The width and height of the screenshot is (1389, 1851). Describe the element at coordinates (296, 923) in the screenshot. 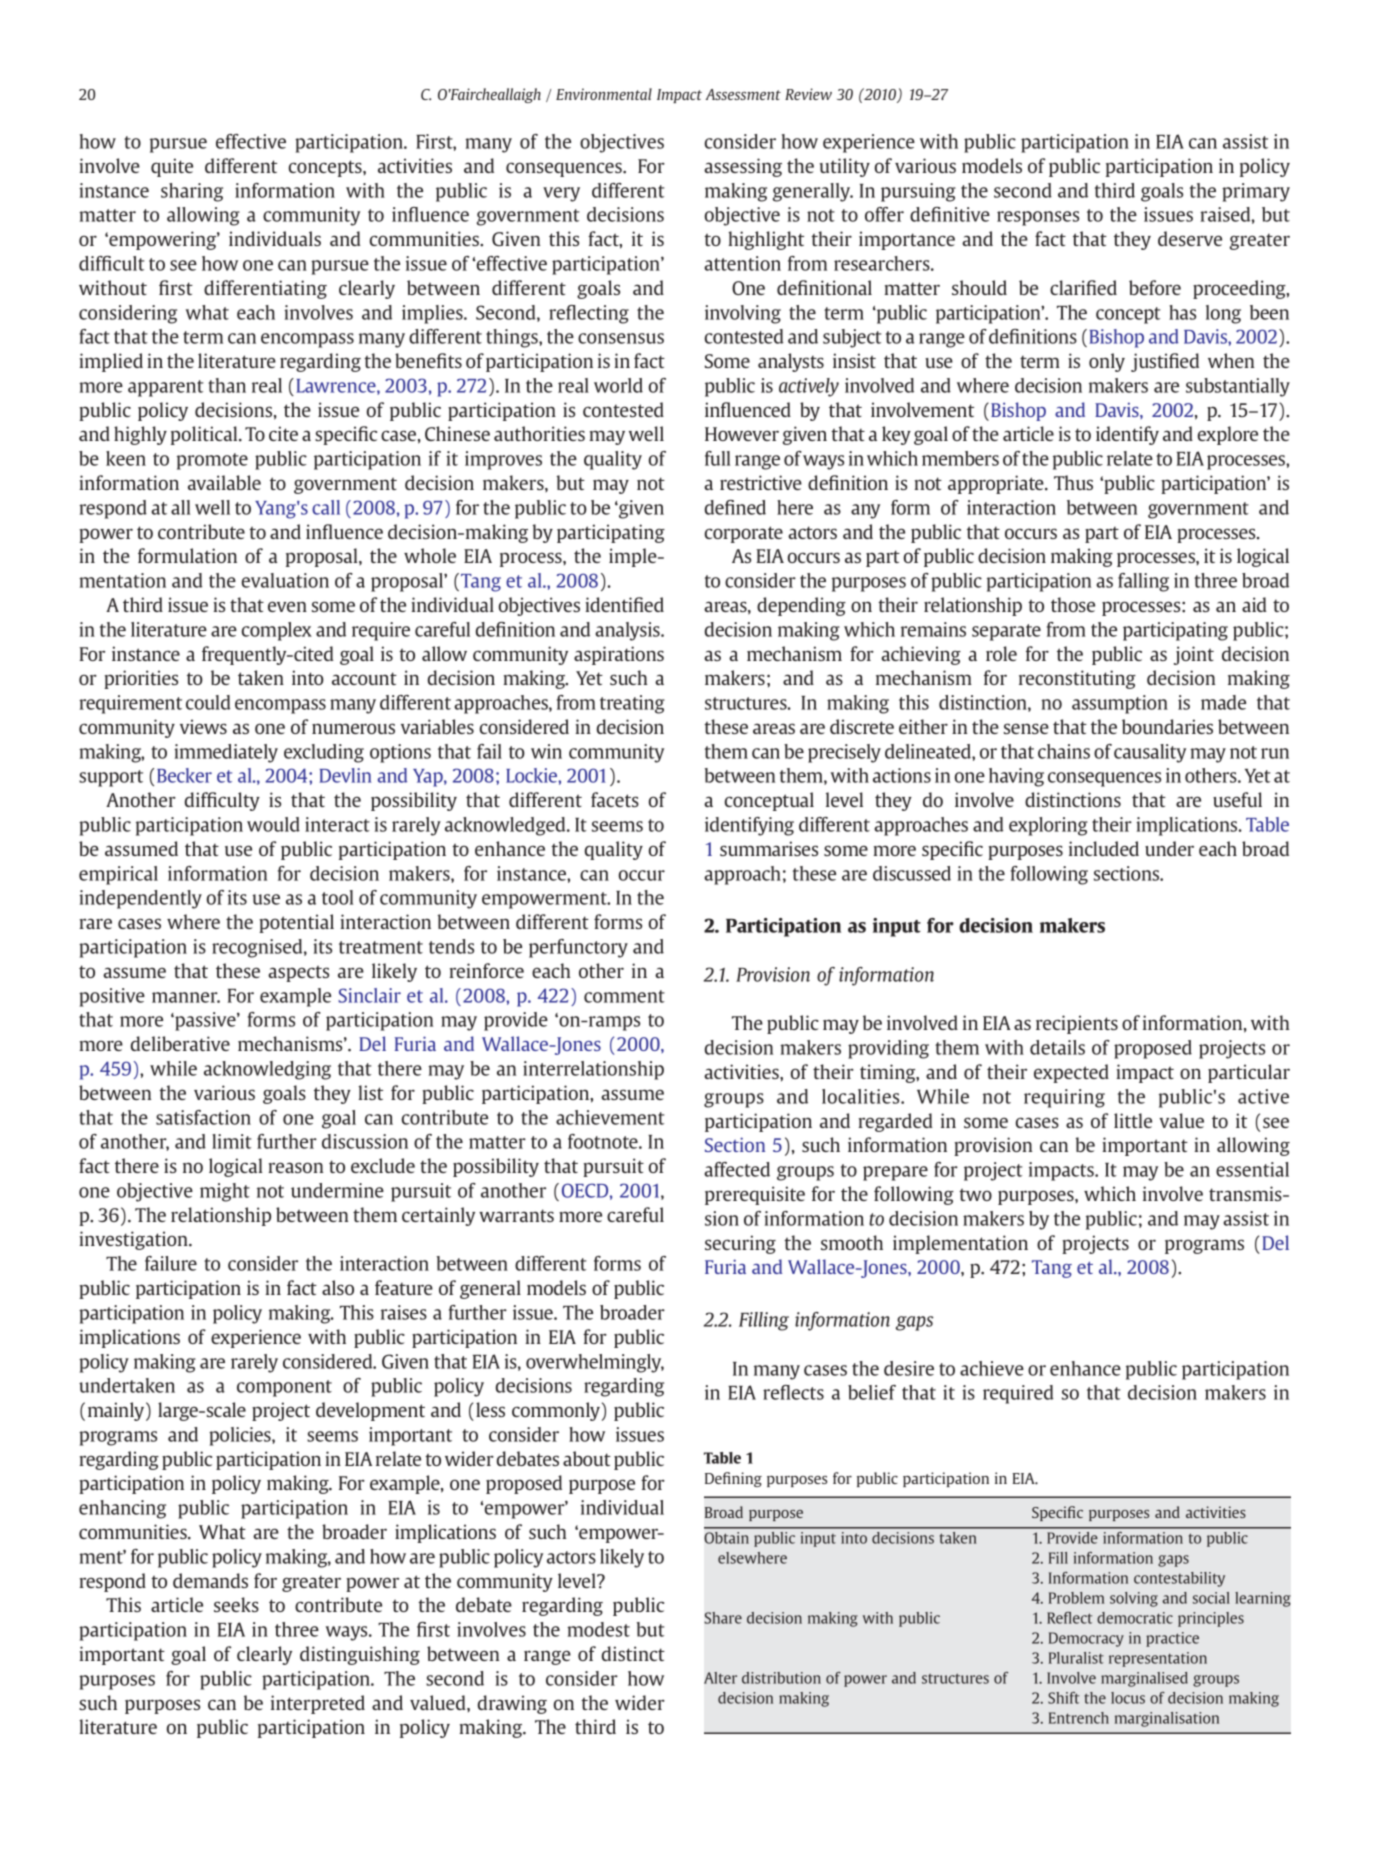

I see `potential` at that location.
